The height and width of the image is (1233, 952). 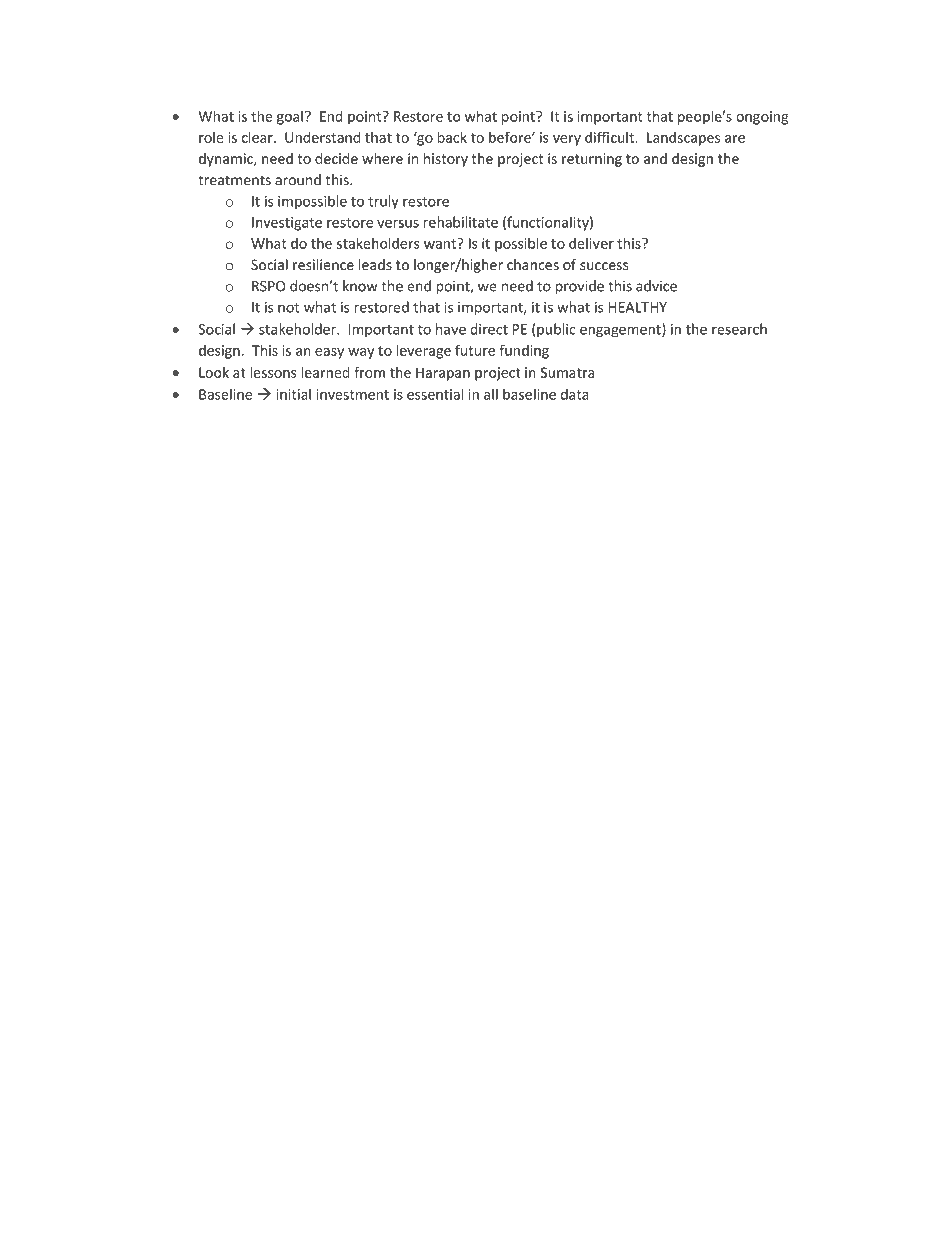 What do you see at coordinates (461, 222) in the image?
I see `rehabilitate` at bounding box center [461, 222].
